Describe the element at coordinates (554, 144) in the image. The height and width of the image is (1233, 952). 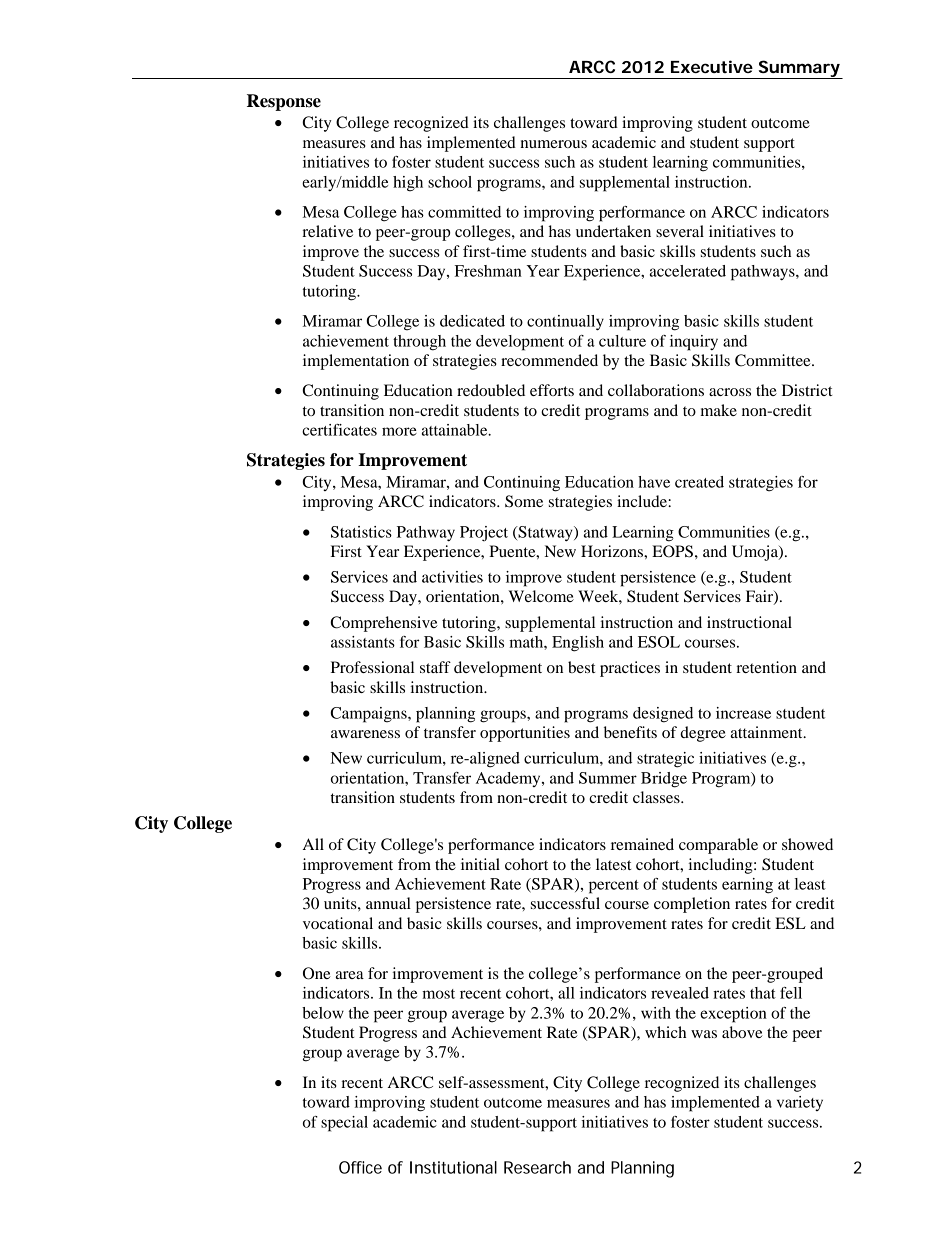
I see `numerous` at that location.
